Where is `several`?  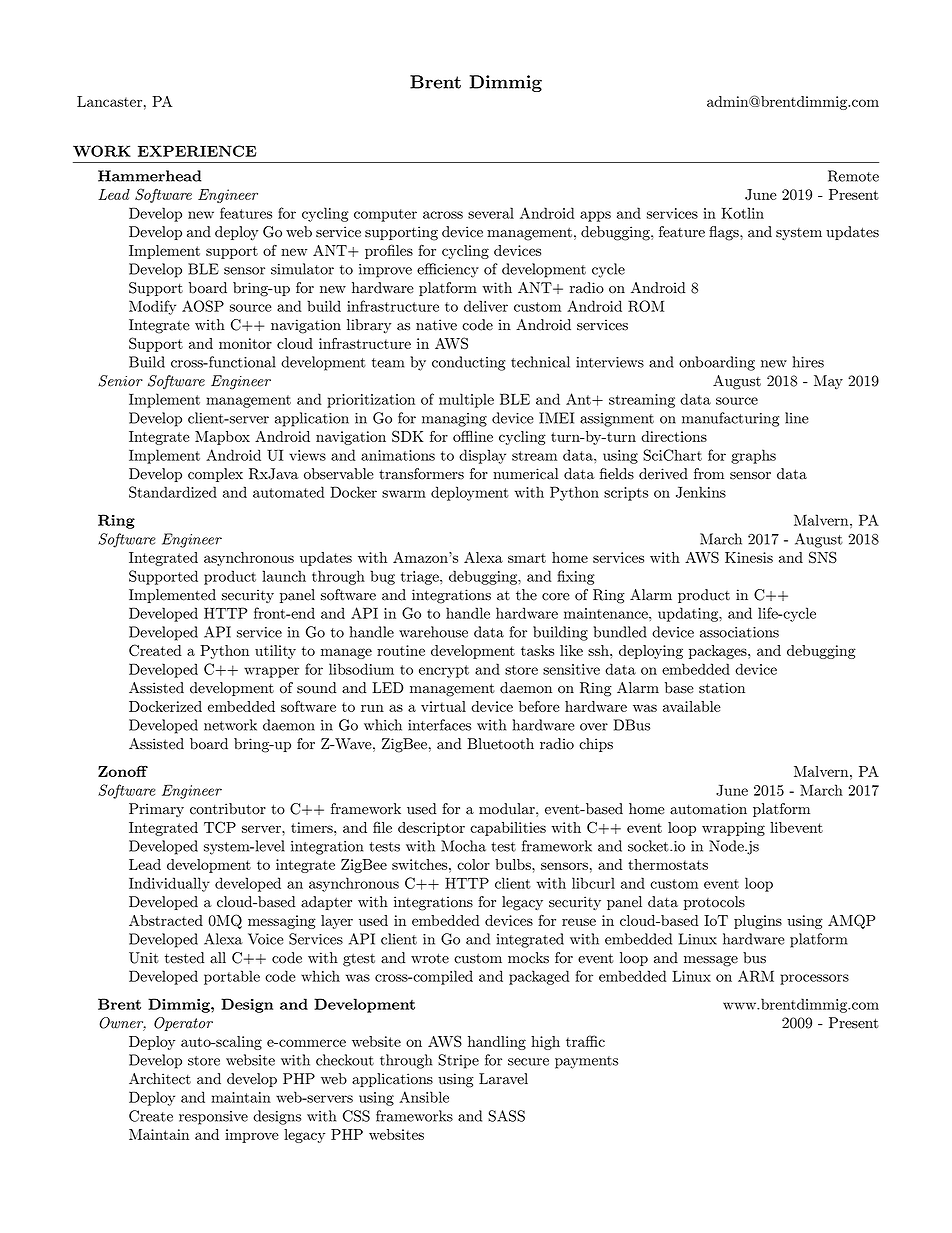
several is located at coordinates (491, 213).
